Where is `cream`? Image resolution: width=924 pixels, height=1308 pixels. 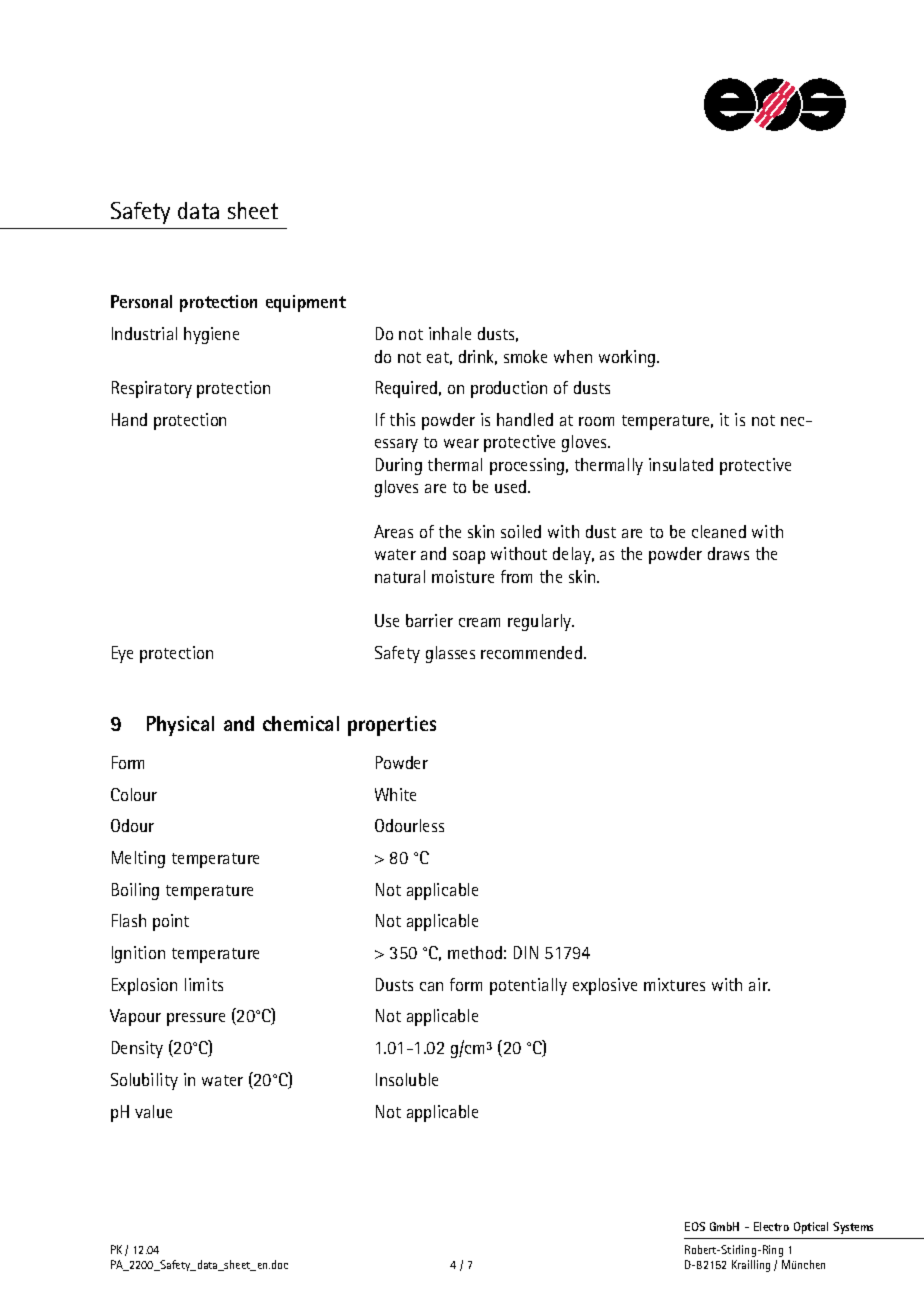
cream is located at coordinates (479, 622).
